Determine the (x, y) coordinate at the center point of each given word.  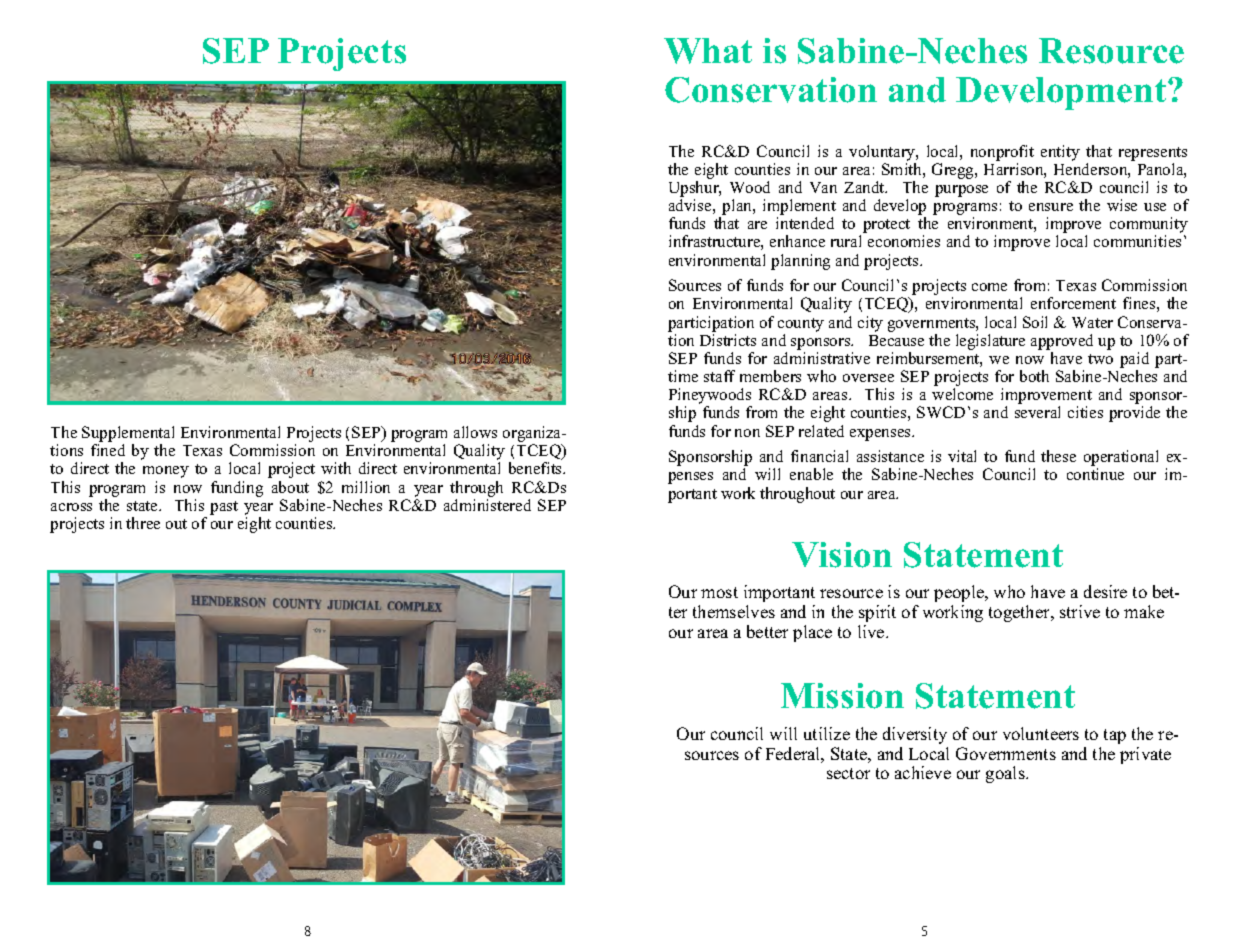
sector (848, 773)
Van (823, 187)
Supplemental (128, 435)
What (708, 51)
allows (475, 432)
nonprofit (1002, 153)
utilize (827, 733)
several (1037, 412)
